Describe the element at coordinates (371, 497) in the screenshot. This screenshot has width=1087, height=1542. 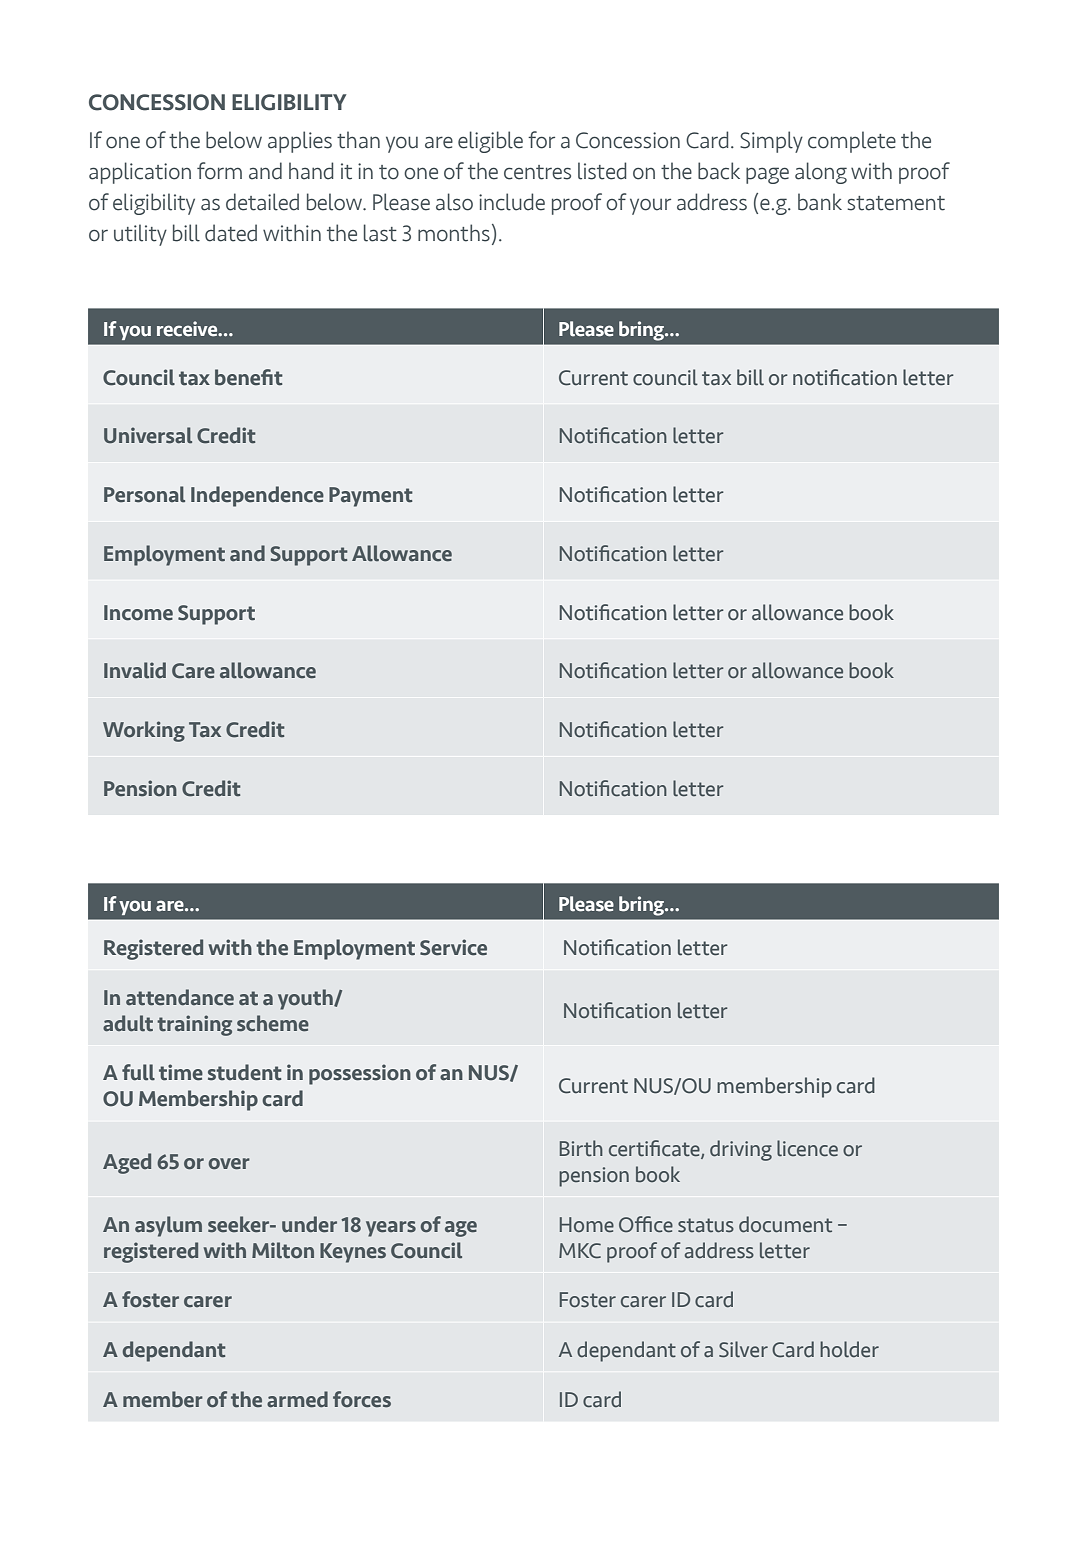
I see `Payment` at that location.
